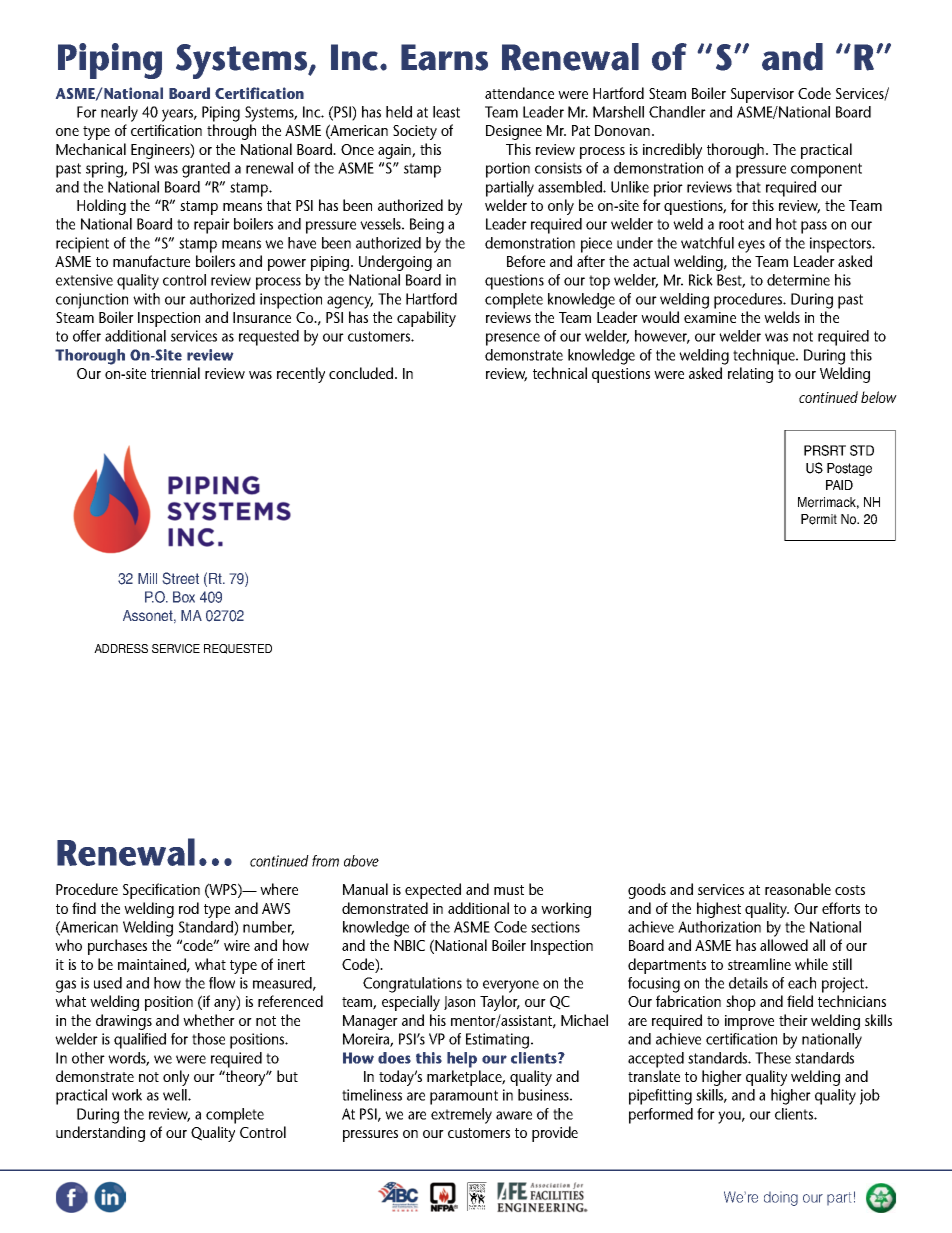 The height and width of the screenshot is (1233, 952). What do you see at coordinates (176, 1095) in the screenshot?
I see `well` at bounding box center [176, 1095].
